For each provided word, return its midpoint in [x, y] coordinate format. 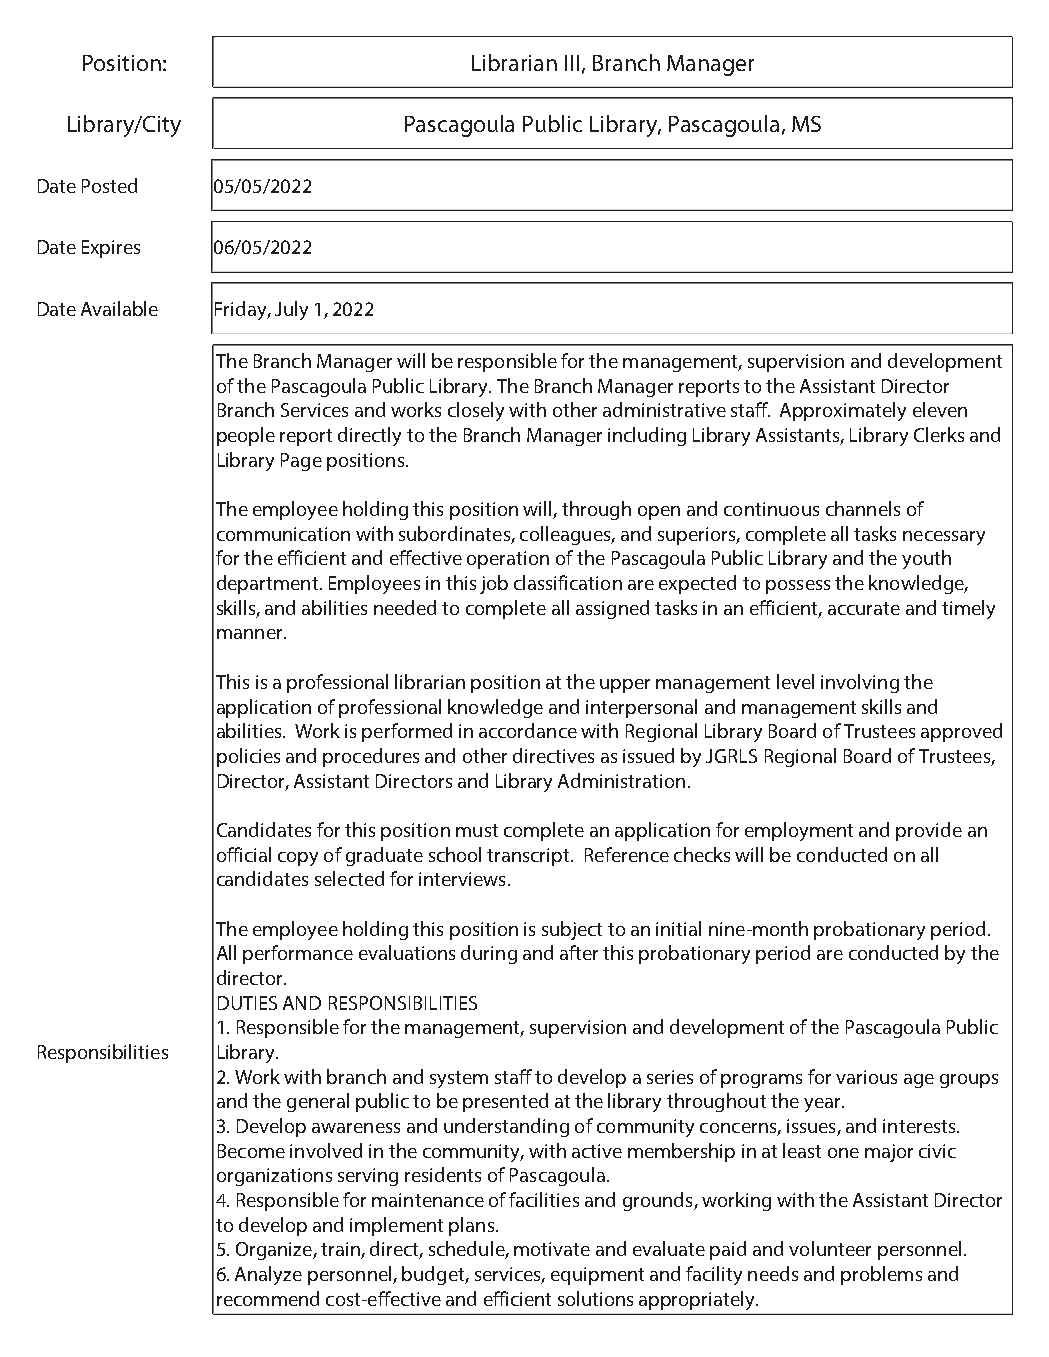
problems [881, 1275]
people [246, 436]
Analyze [268, 1275]
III [572, 63]
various [866, 1077]
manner [251, 634]
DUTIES [247, 1003]
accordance [528, 730]
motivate [552, 1249]
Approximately [843, 411]
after [579, 952]
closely [476, 411]
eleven [940, 409]
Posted [109, 185]
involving [860, 683]
